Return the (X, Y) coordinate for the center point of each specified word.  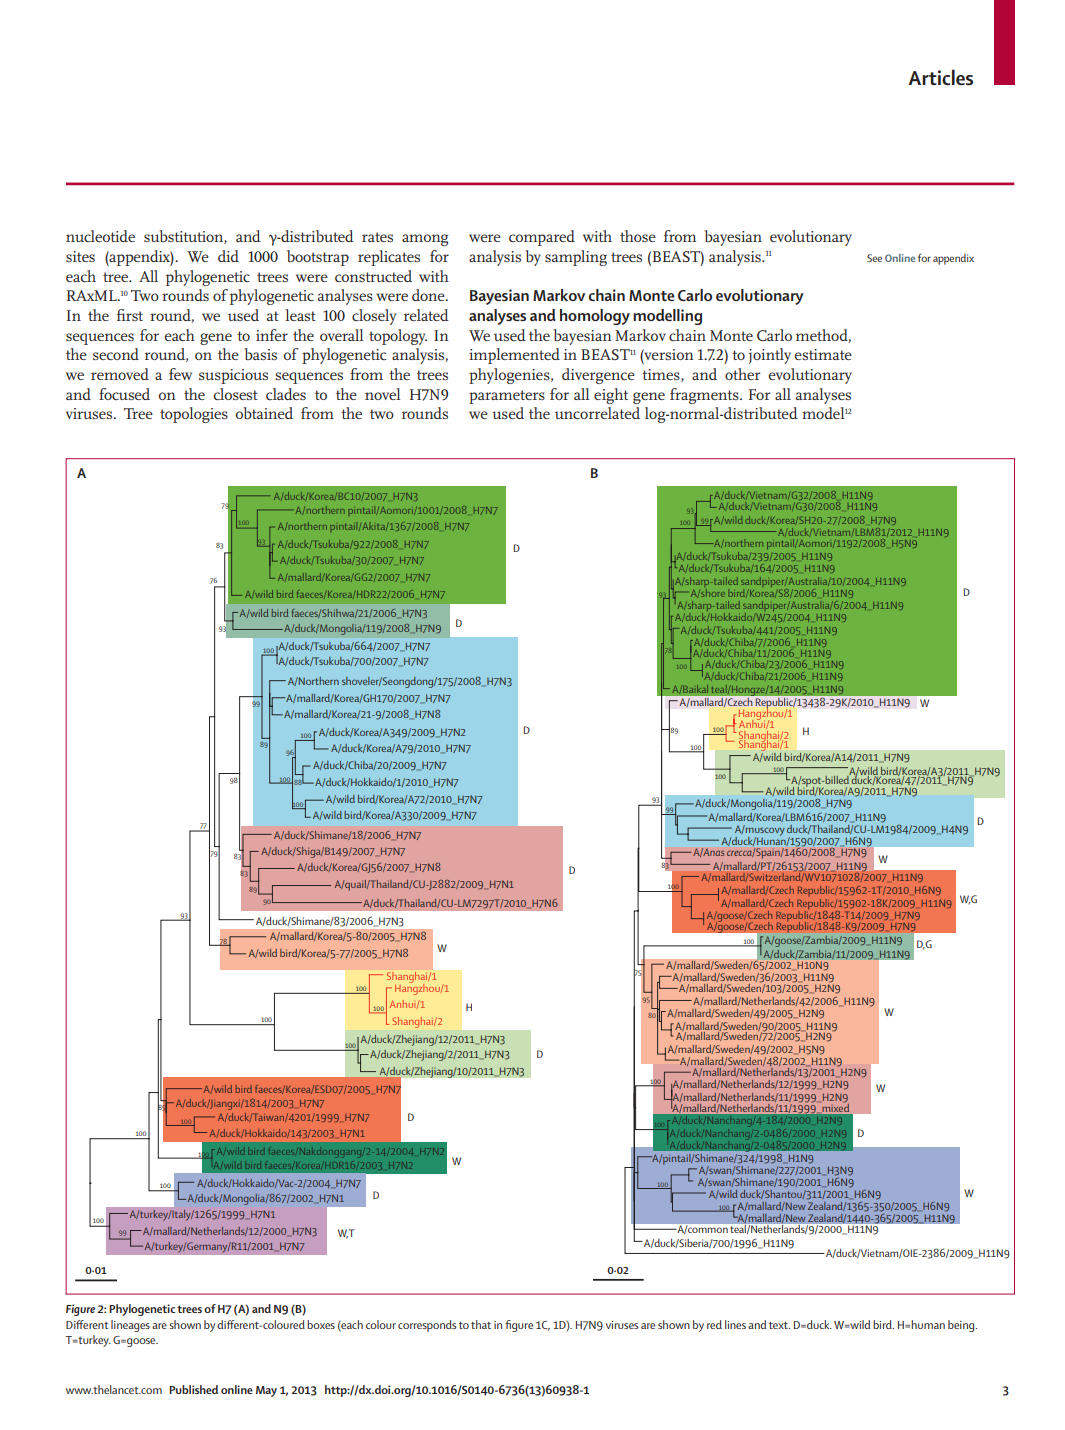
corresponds (427, 1326)
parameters (507, 397)
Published (193, 1389)
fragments (705, 396)
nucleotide (100, 236)
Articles (940, 77)
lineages (130, 1326)
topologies (194, 415)
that (481, 1324)
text (779, 1325)
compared (542, 238)
